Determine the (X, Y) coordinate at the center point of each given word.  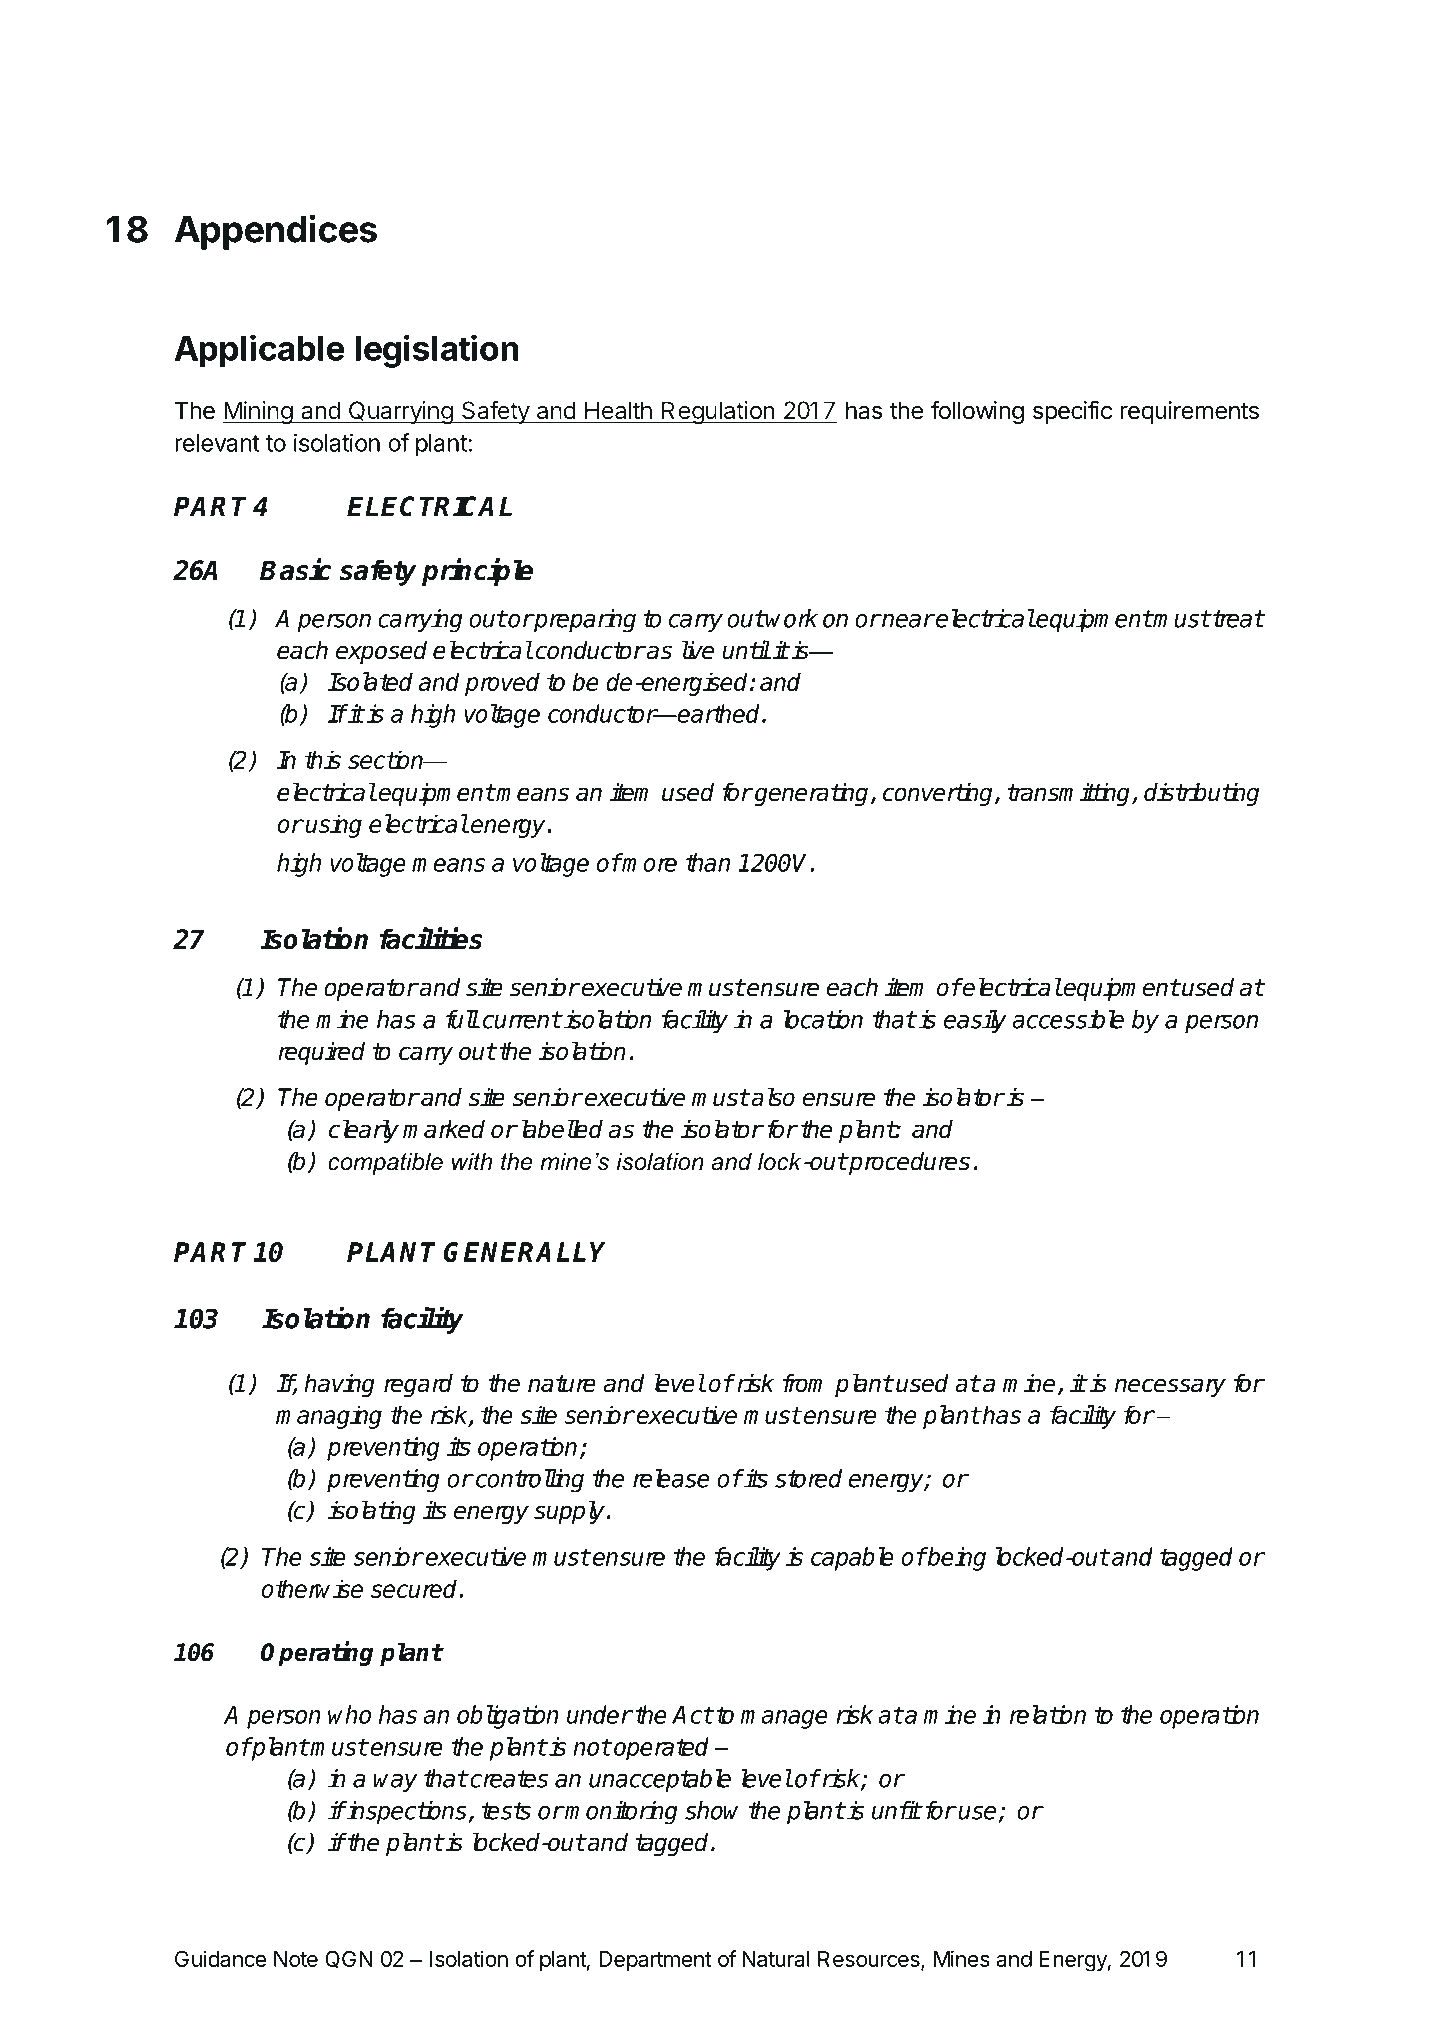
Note (296, 1959)
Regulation (718, 412)
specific (1072, 412)
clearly (364, 1131)
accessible (1068, 1019)
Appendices (276, 232)
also (772, 1097)
